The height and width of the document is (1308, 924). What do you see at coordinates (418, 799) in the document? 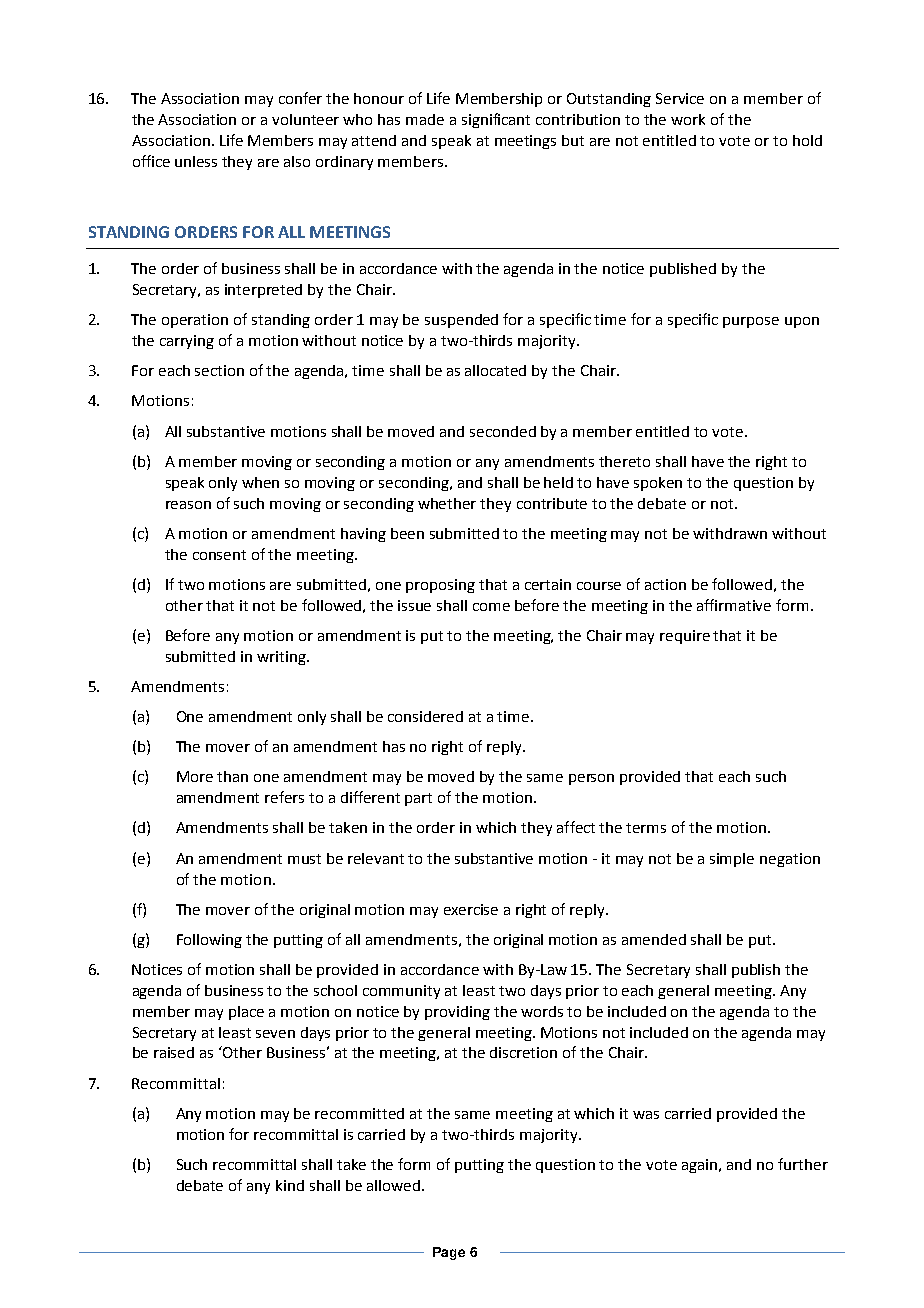
I see `part` at bounding box center [418, 799].
